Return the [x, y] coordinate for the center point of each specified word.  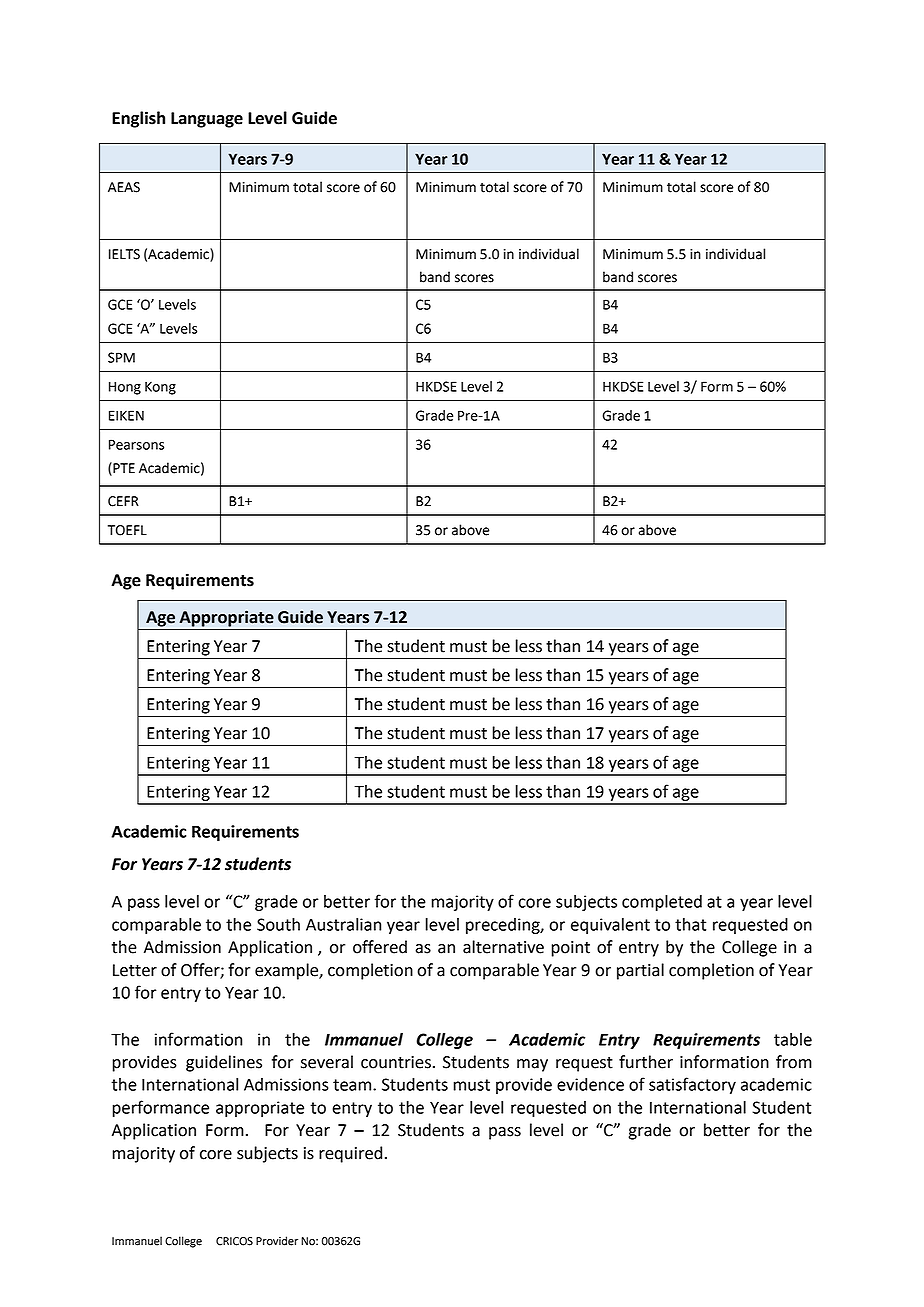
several [327, 1062]
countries [396, 1062]
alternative [503, 947]
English [138, 119]
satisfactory [692, 1085]
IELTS [124, 254]
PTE [123, 467]
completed [662, 903]
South [278, 924]
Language [207, 120]
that [690, 924]
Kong [160, 388]
